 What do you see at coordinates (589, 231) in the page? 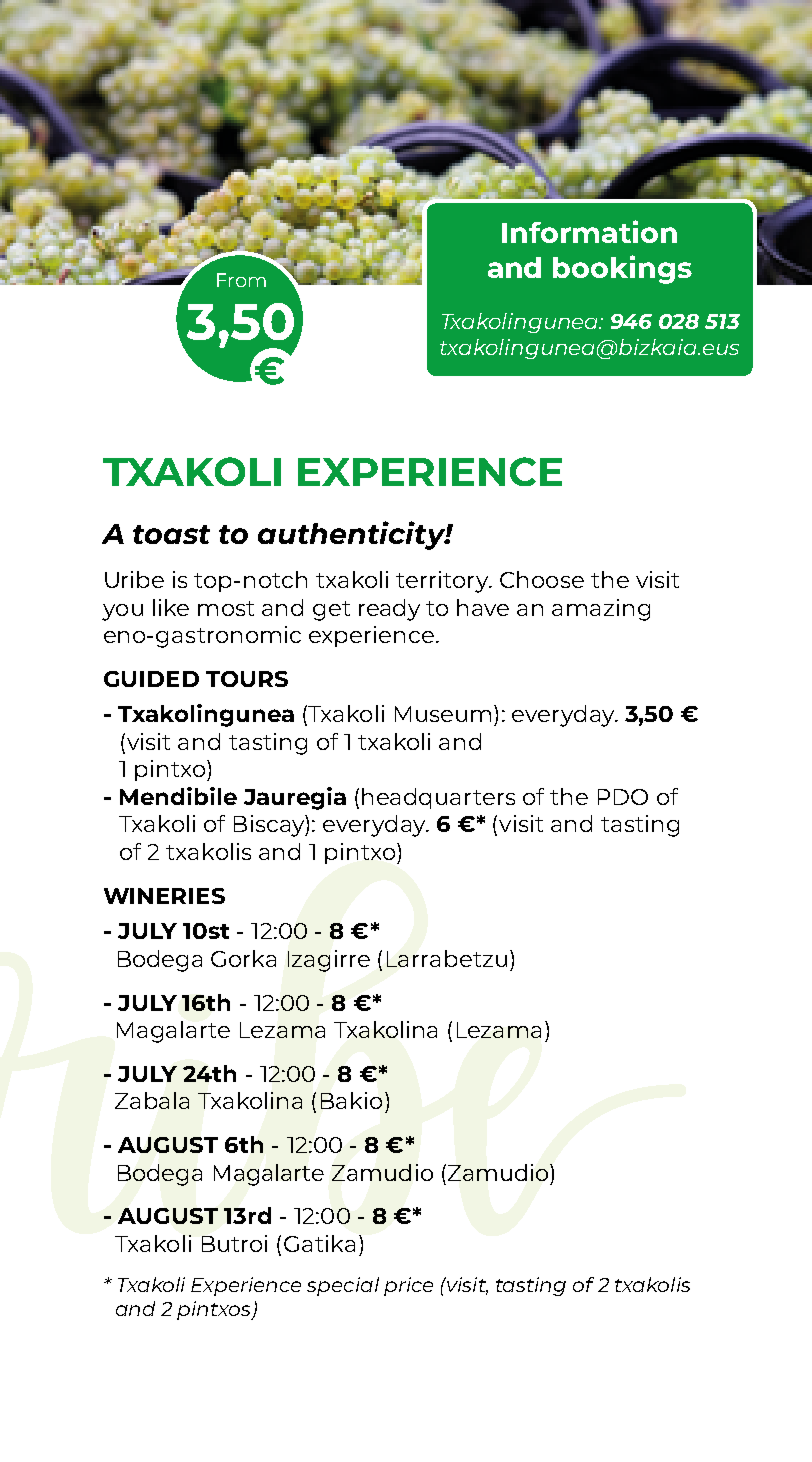
I see `Information` at bounding box center [589, 231].
